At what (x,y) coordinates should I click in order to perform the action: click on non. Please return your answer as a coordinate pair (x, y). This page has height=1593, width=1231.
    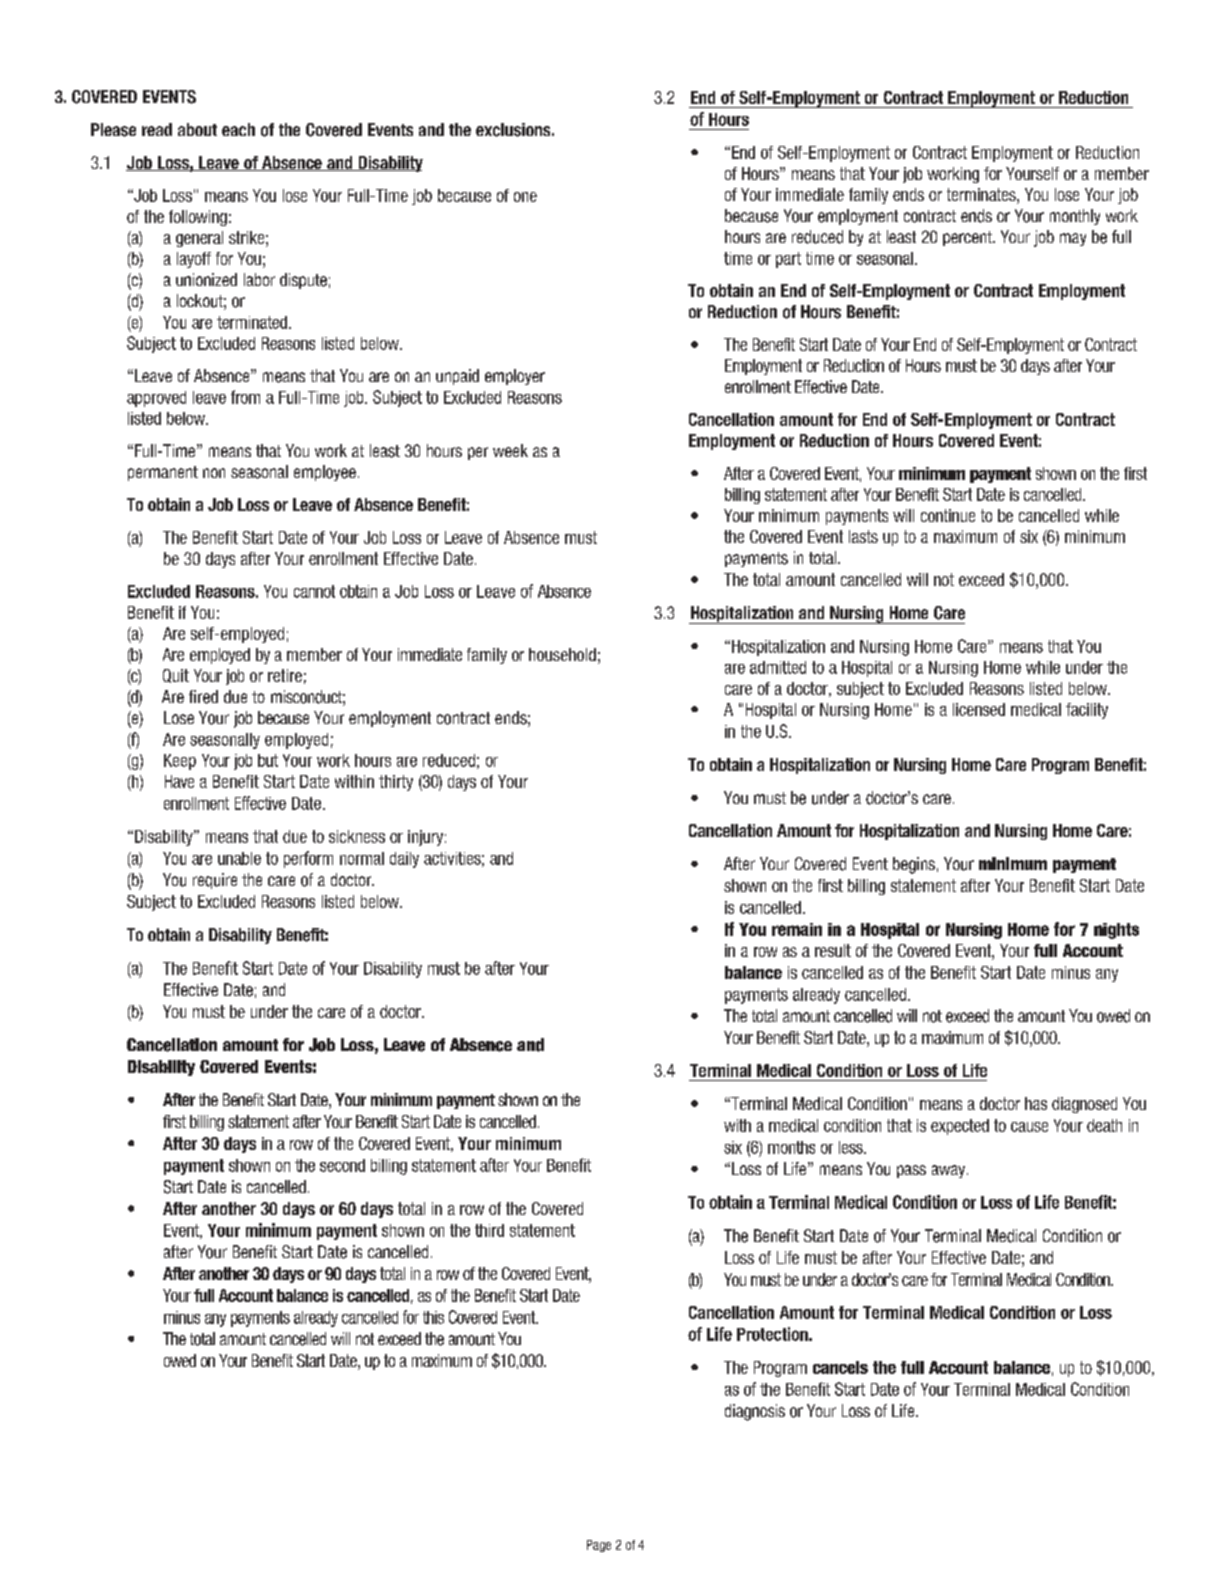
    Looking at the image, I should click on (214, 473).
